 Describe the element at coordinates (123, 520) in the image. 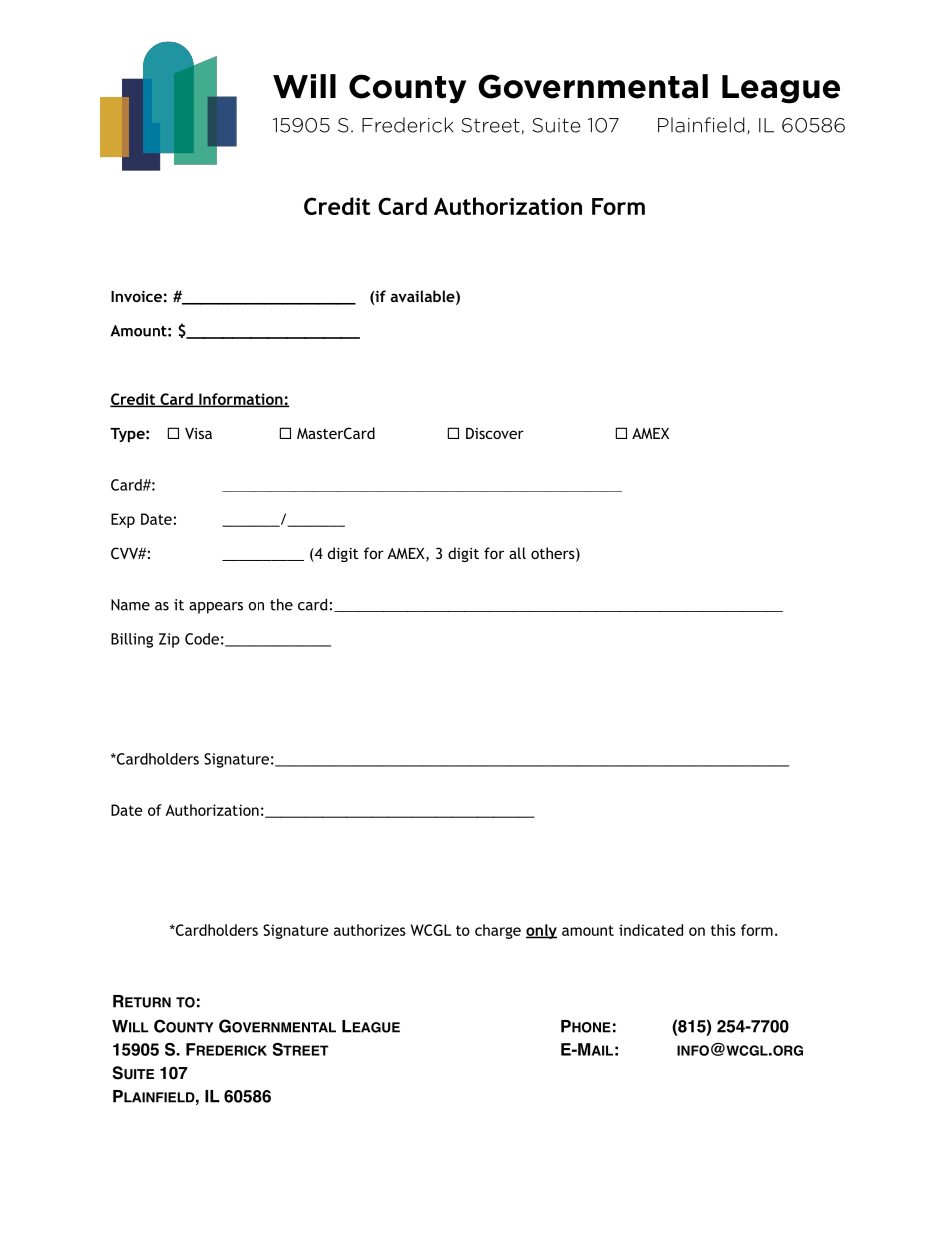

I see `Exp` at that location.
